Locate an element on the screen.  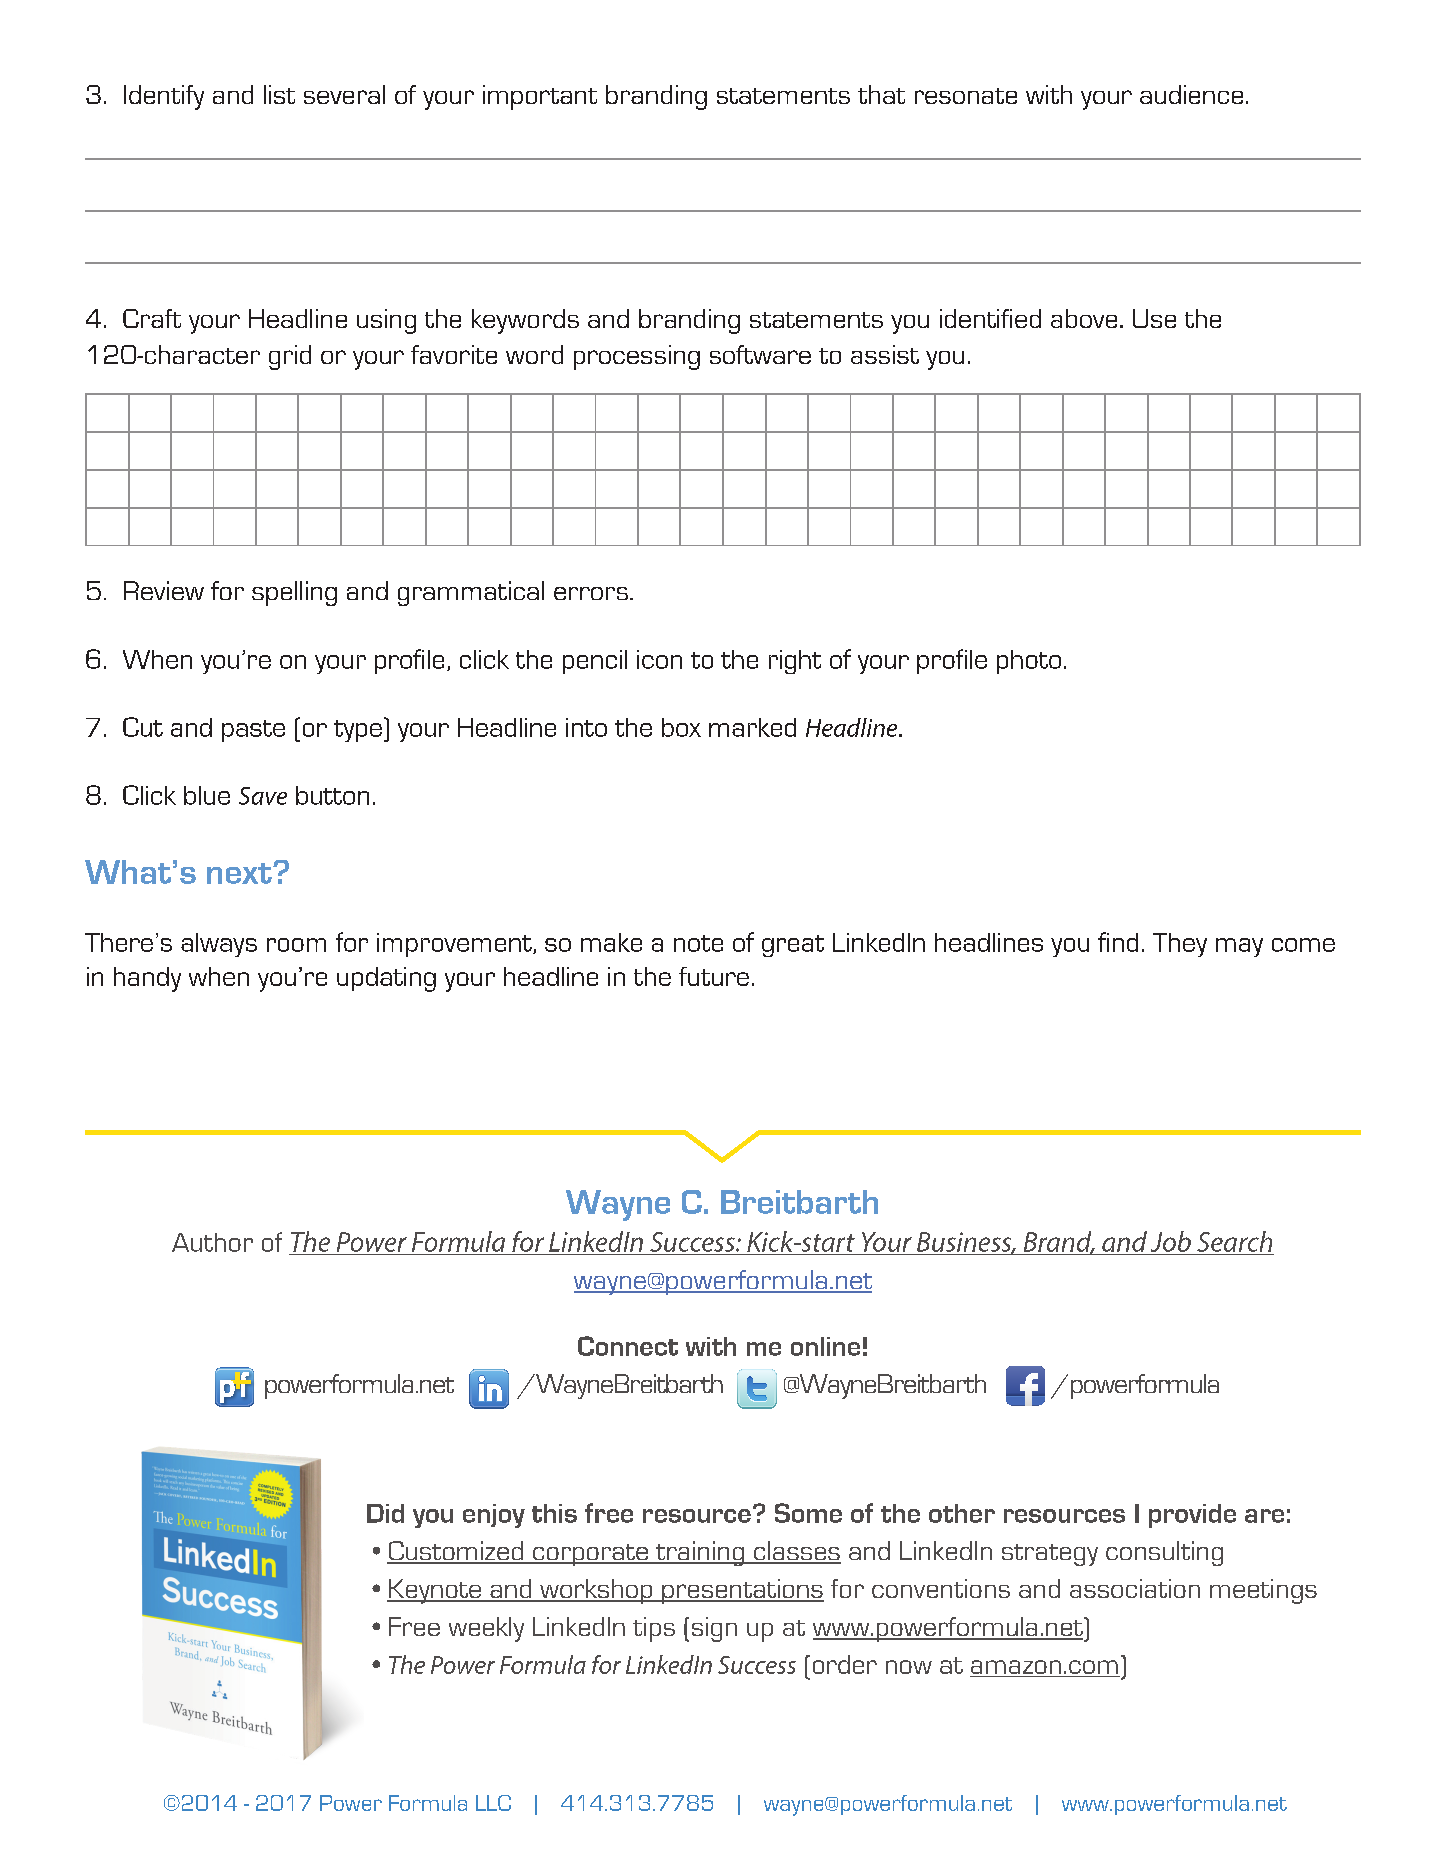
Some is located at coordinates (808, 1513).
